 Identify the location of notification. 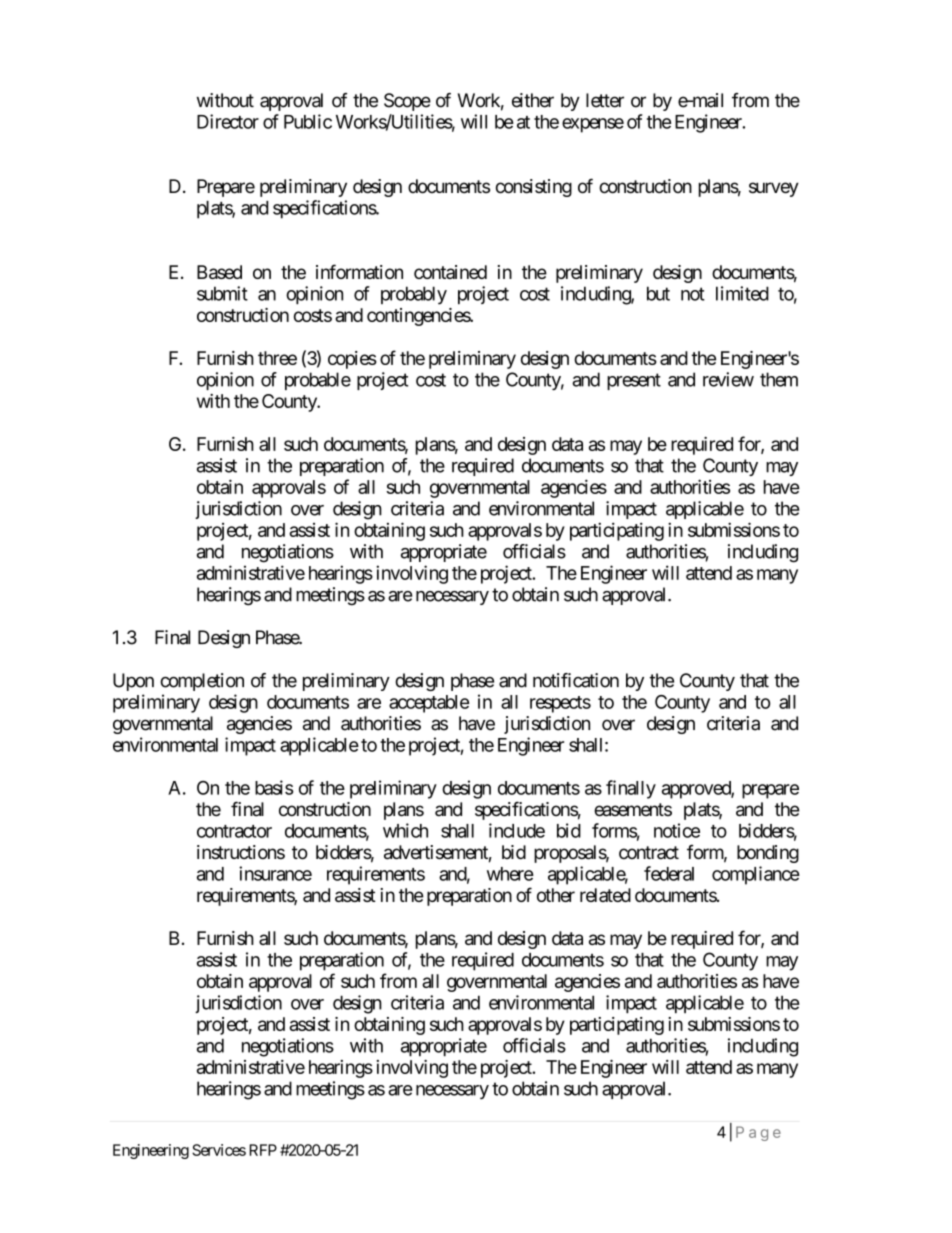
(576, 680).
